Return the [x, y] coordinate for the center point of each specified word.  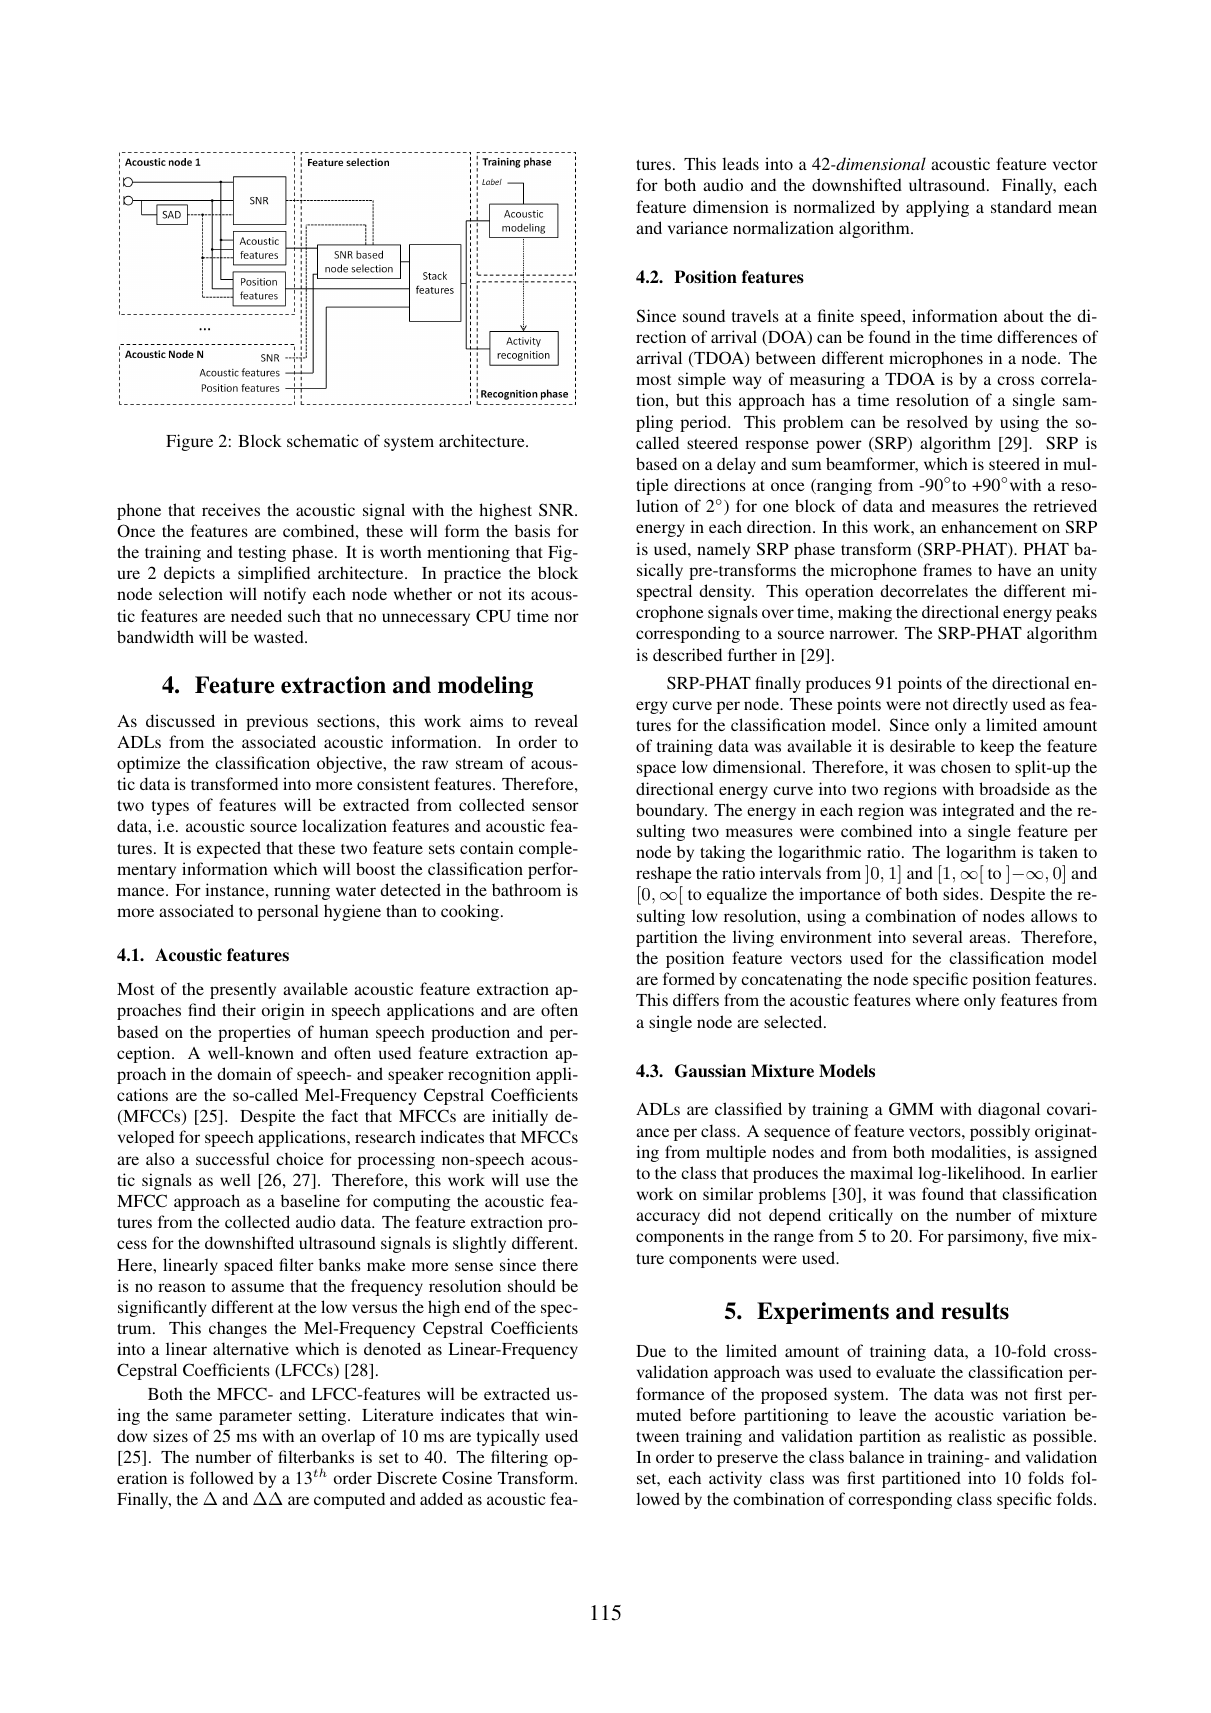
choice [300, 1158]
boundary [671, 811]
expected [229, 849]
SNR [557, 510]
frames [947, 569]
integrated [978, 811]
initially [520, 1117]
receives [231, 509]
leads [740, 163]
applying [937, 208]
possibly [1000, 1132]
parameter [255, 1418]
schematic [323, 440]
